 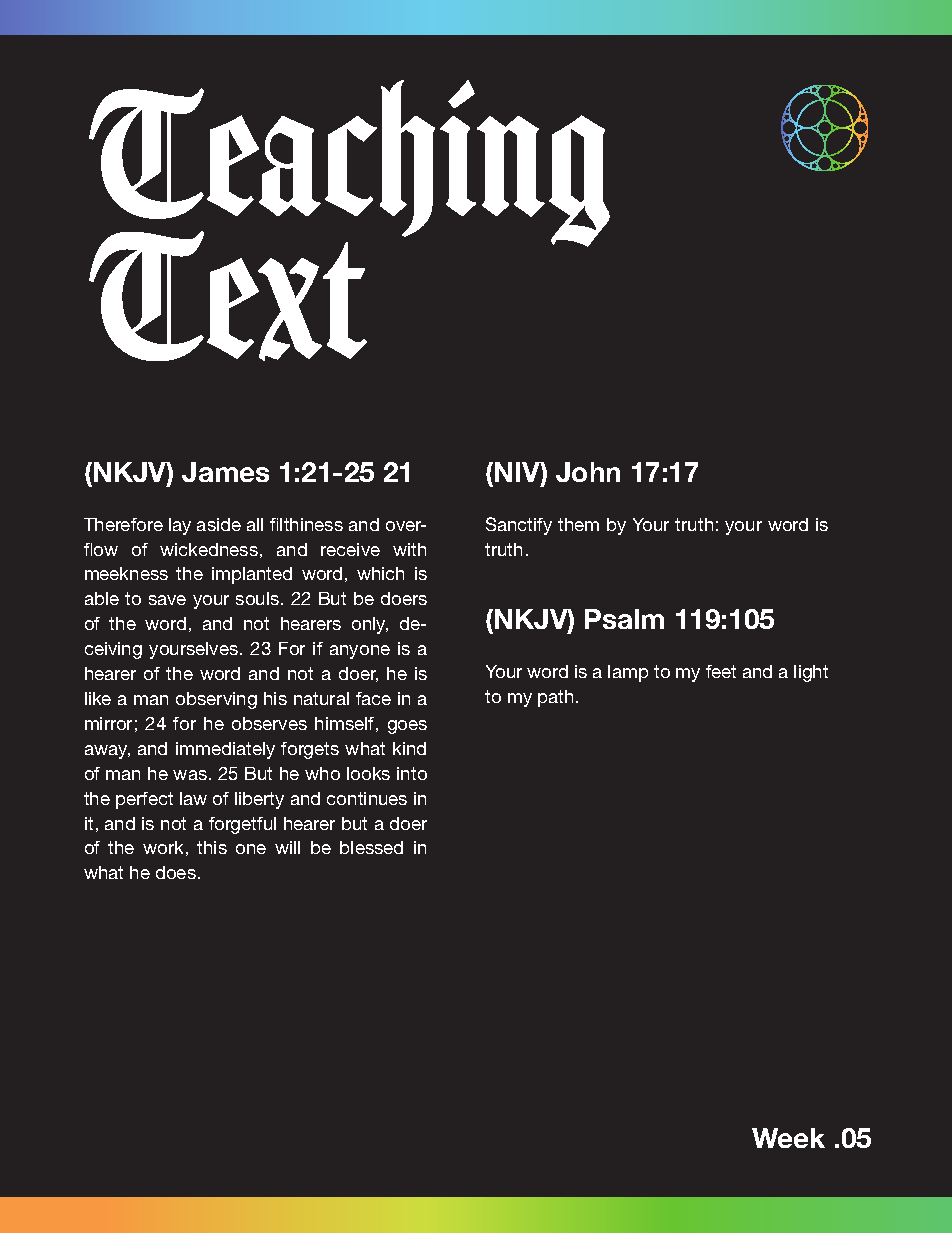 I want to click on this, so click(x=212, y=847).
